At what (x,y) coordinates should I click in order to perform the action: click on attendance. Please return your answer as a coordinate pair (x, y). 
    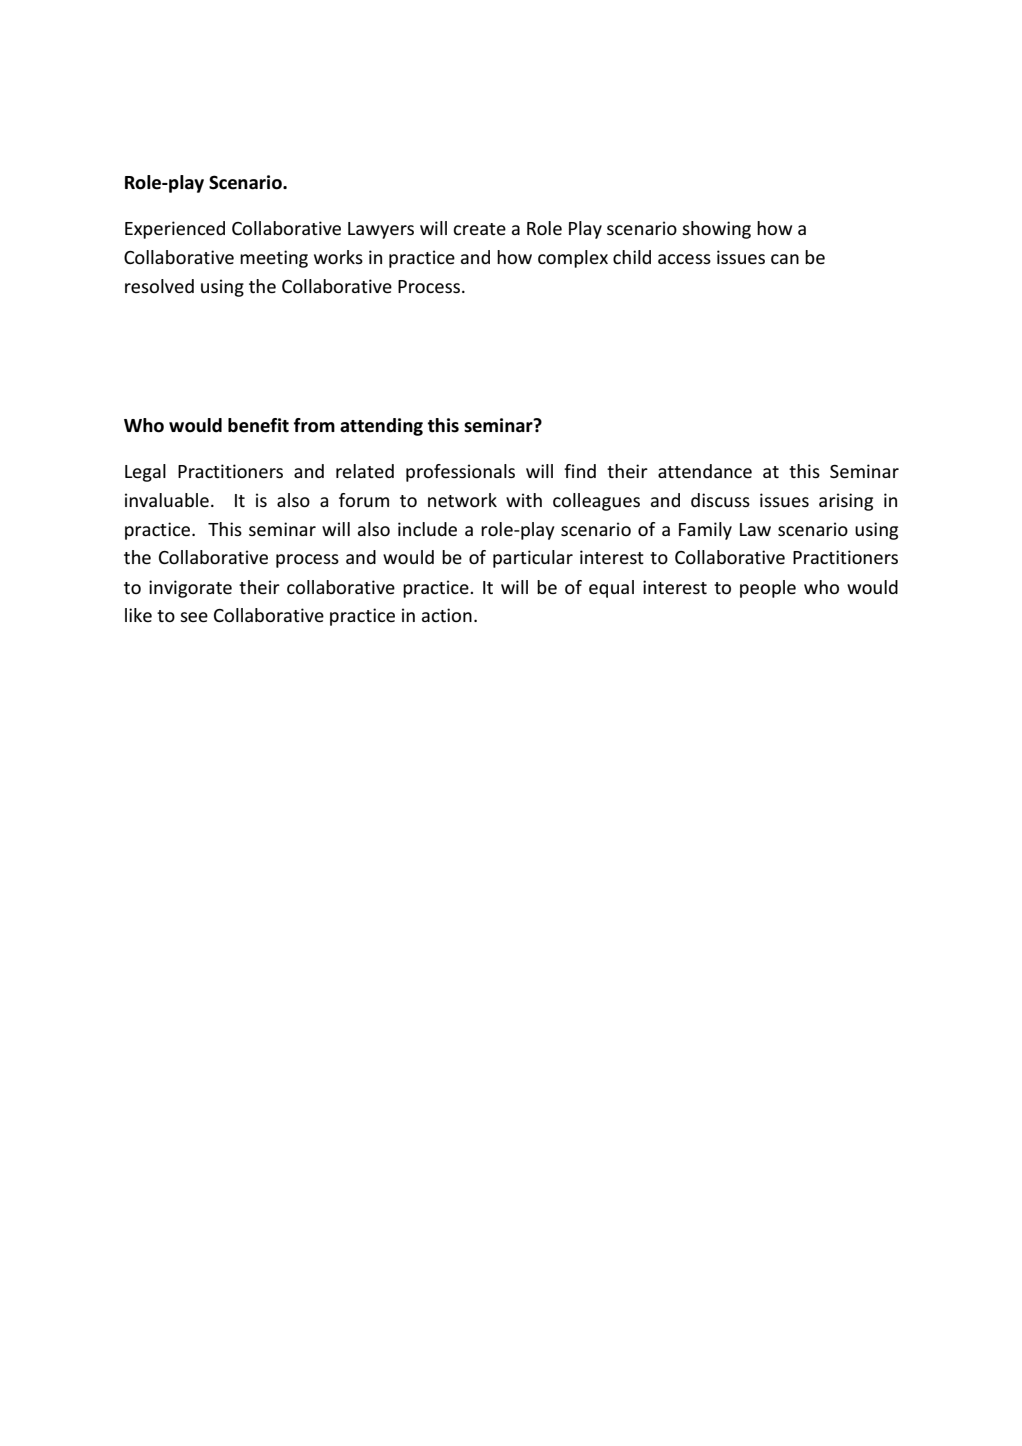
    Looking at the image, I should click on (705, 471).
